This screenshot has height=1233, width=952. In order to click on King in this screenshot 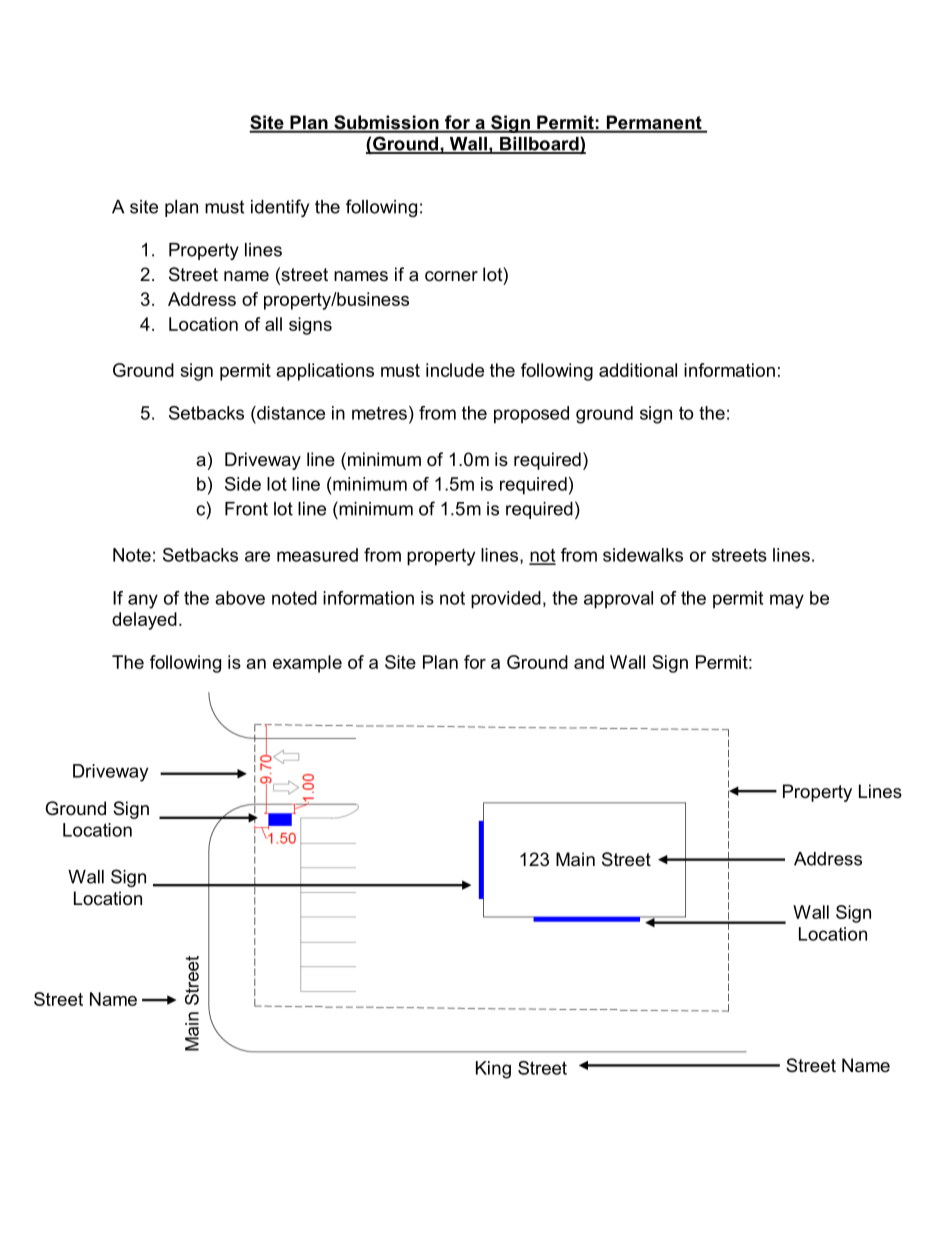, I will do `click(493, 1070)`.
